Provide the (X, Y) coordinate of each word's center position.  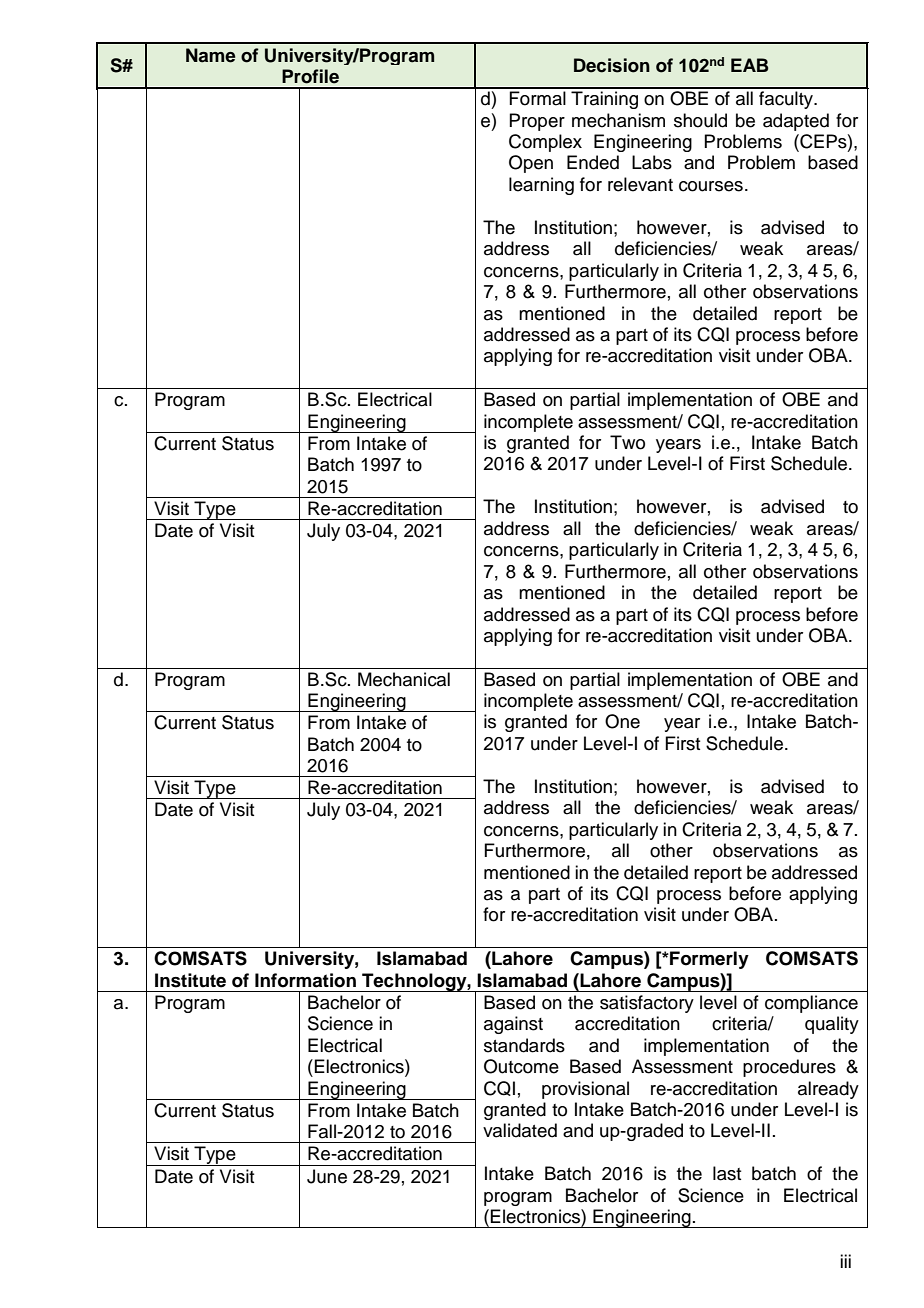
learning (541, 186)
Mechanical (404, 679)
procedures (789, 1068)
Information (305, 980)
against (513, 1025)
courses (711, 186)
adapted (796, 122)
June (327, 1176)
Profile (310, 76)
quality (832, 1025)
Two (627, 442)
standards (524, 1045)
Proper (537, 122)
